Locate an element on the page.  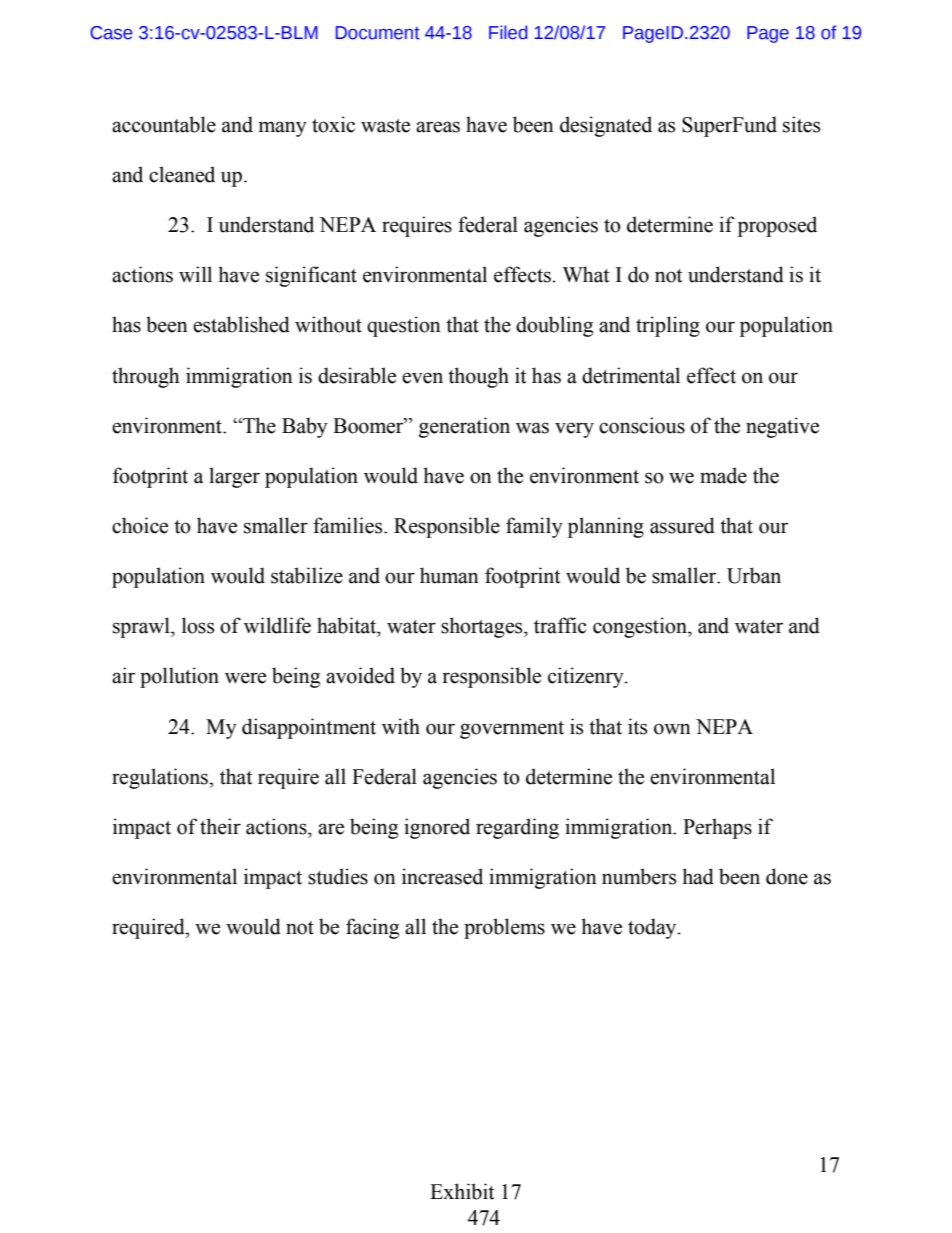
ignored is located at coordinates (437, 828).
